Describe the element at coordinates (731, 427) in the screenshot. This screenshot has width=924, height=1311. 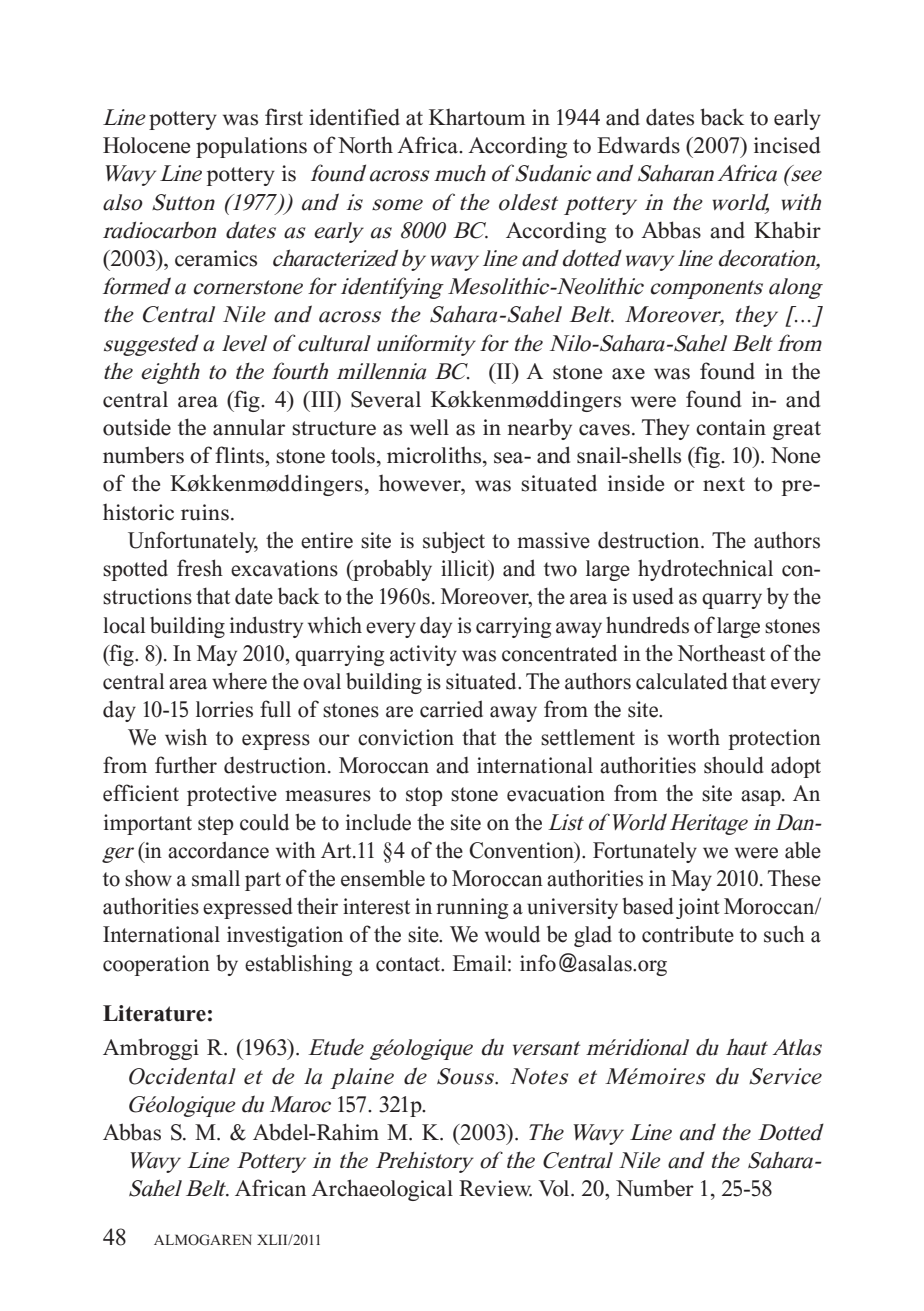
I see `contain` at that location.
